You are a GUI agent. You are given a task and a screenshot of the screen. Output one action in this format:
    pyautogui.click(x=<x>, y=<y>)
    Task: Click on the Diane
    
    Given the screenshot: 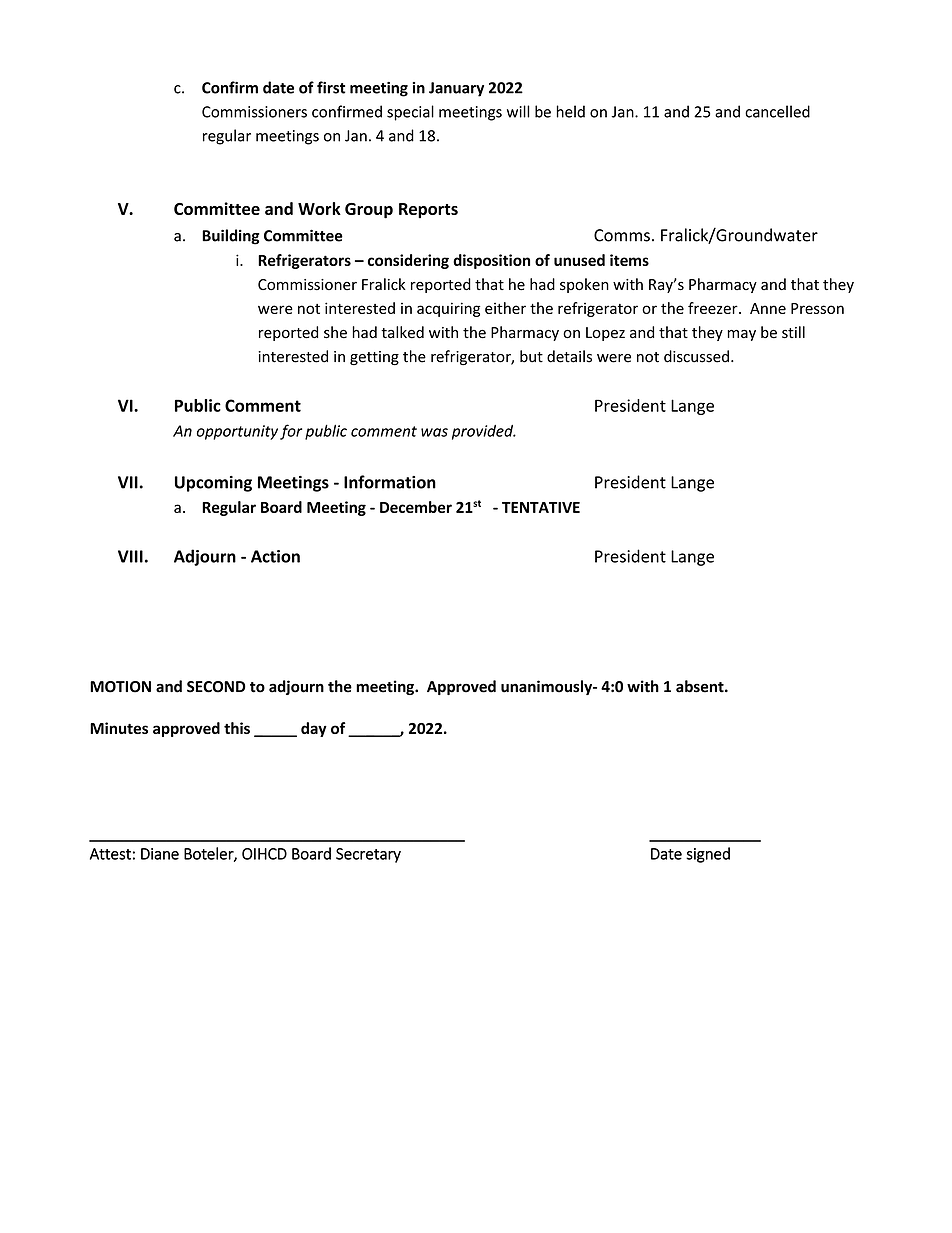 What is the action you would take?
    pyautogui.click(x=160, y=854)
